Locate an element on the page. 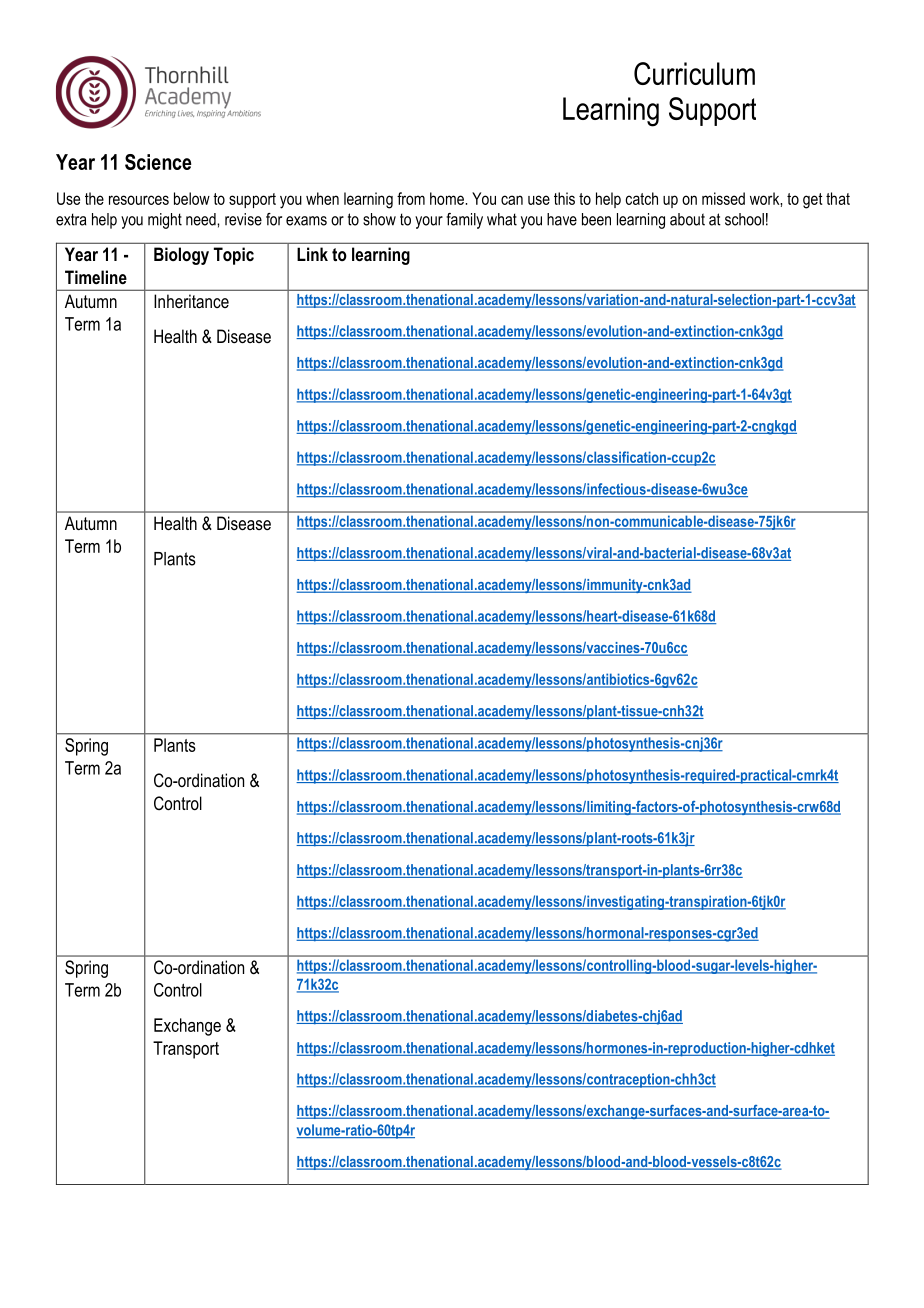 The height and width of the image is (1308, 924). Science is located at coordinates (158, 162).
